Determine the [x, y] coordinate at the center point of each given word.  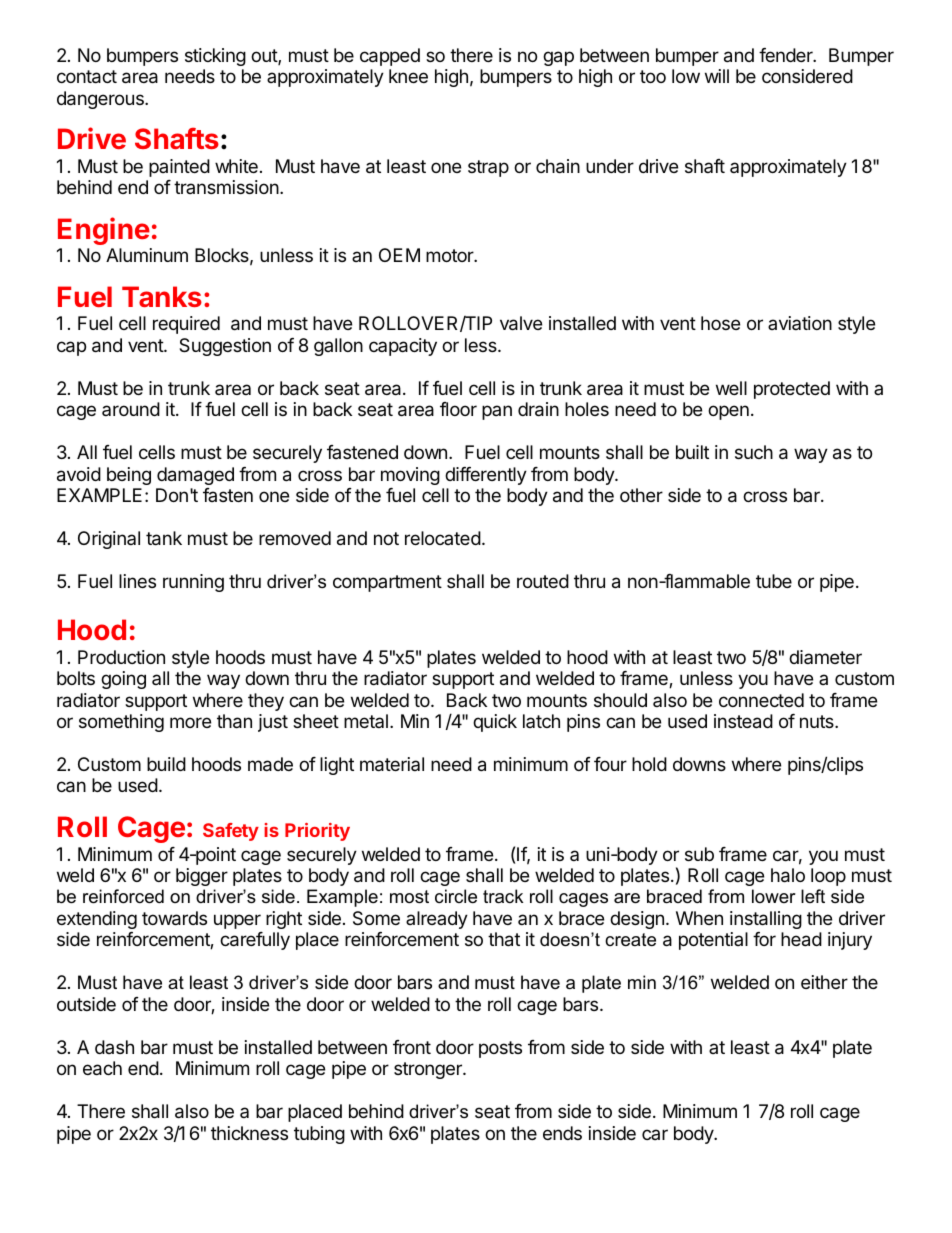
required [186, 325]
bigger [202, 877]
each [102, 1068]
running [193, 583]
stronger [429, 1070]
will [717, 76]
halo [788, 875]
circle [456, 896]
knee [408, 76]
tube [774, 581]
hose [720, 323]
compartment [387, 583]
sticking [215, 57]
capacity [403, 347]
